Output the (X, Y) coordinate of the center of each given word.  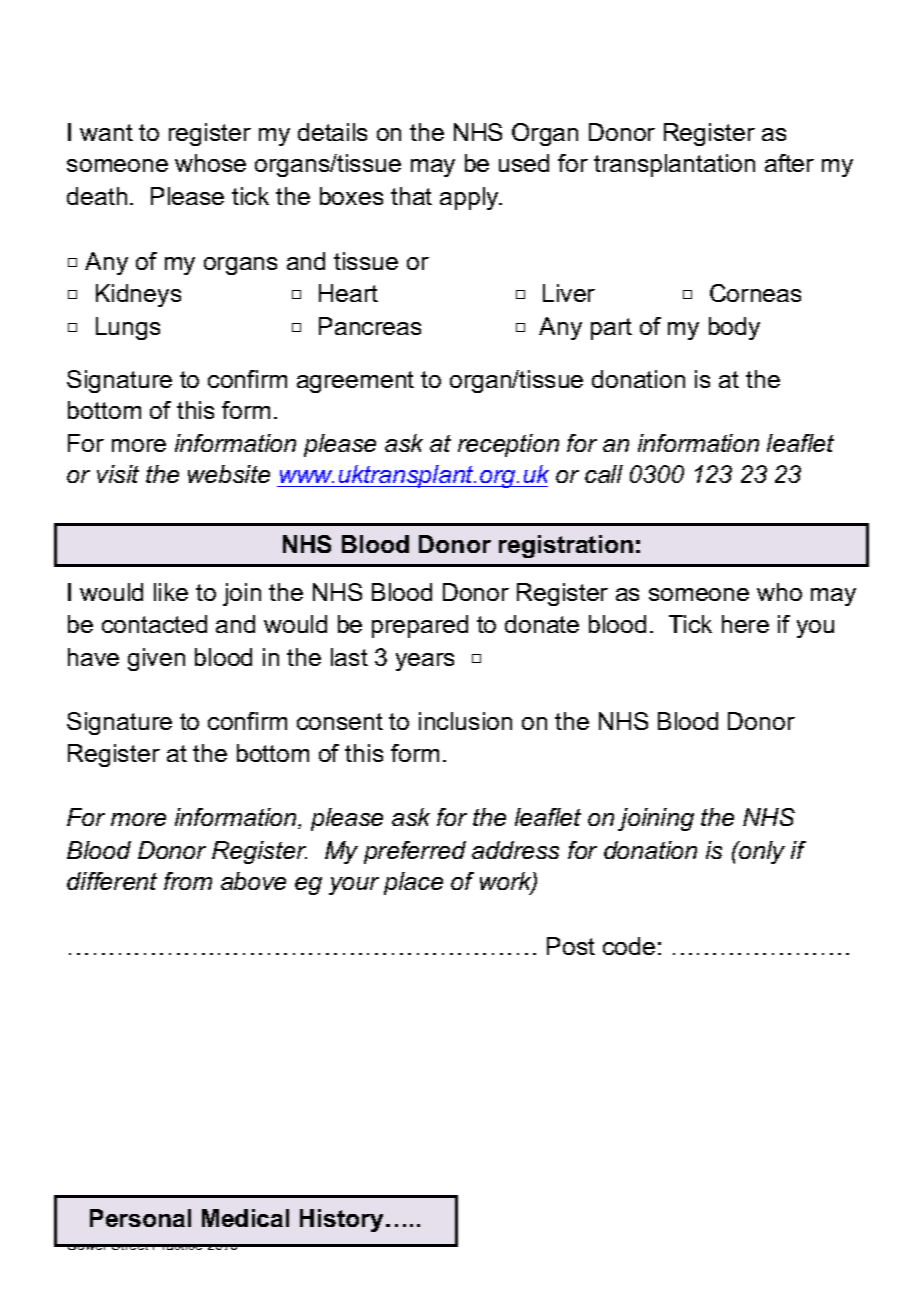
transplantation (674, 165)
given (156, 659)
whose (210, 163)
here (745, 624)
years (425, 662)
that (411, 196)
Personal (140, 1218)
